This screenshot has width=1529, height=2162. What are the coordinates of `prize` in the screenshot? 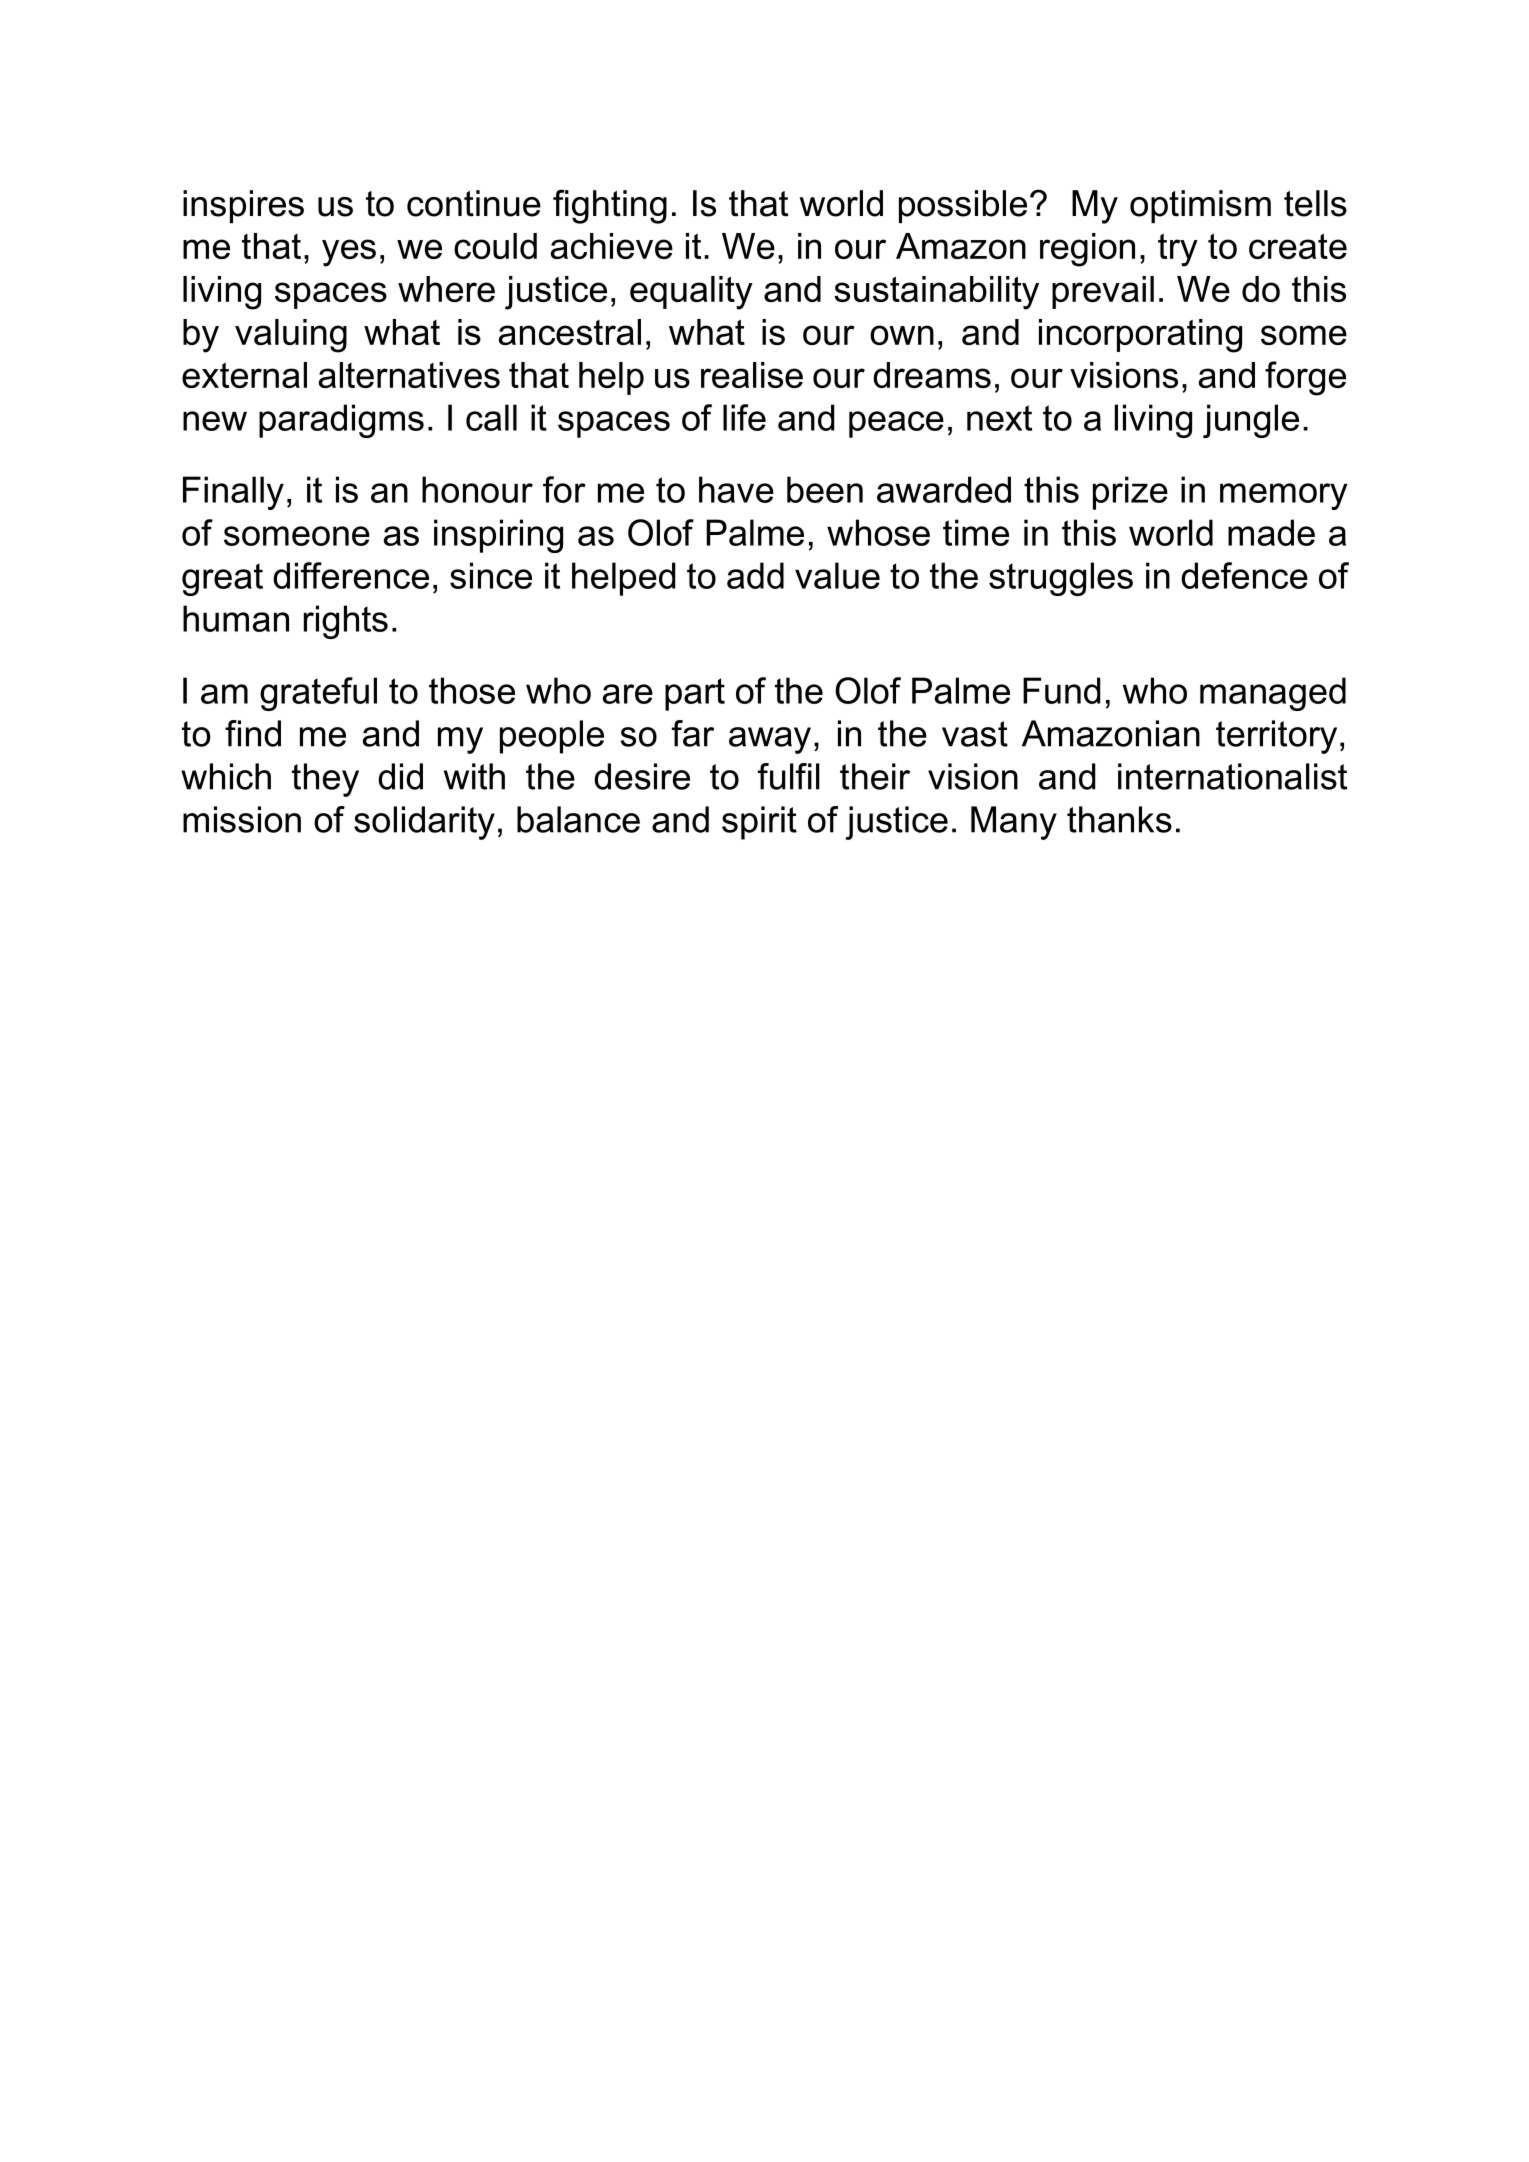 It's located at (1130, 493).
